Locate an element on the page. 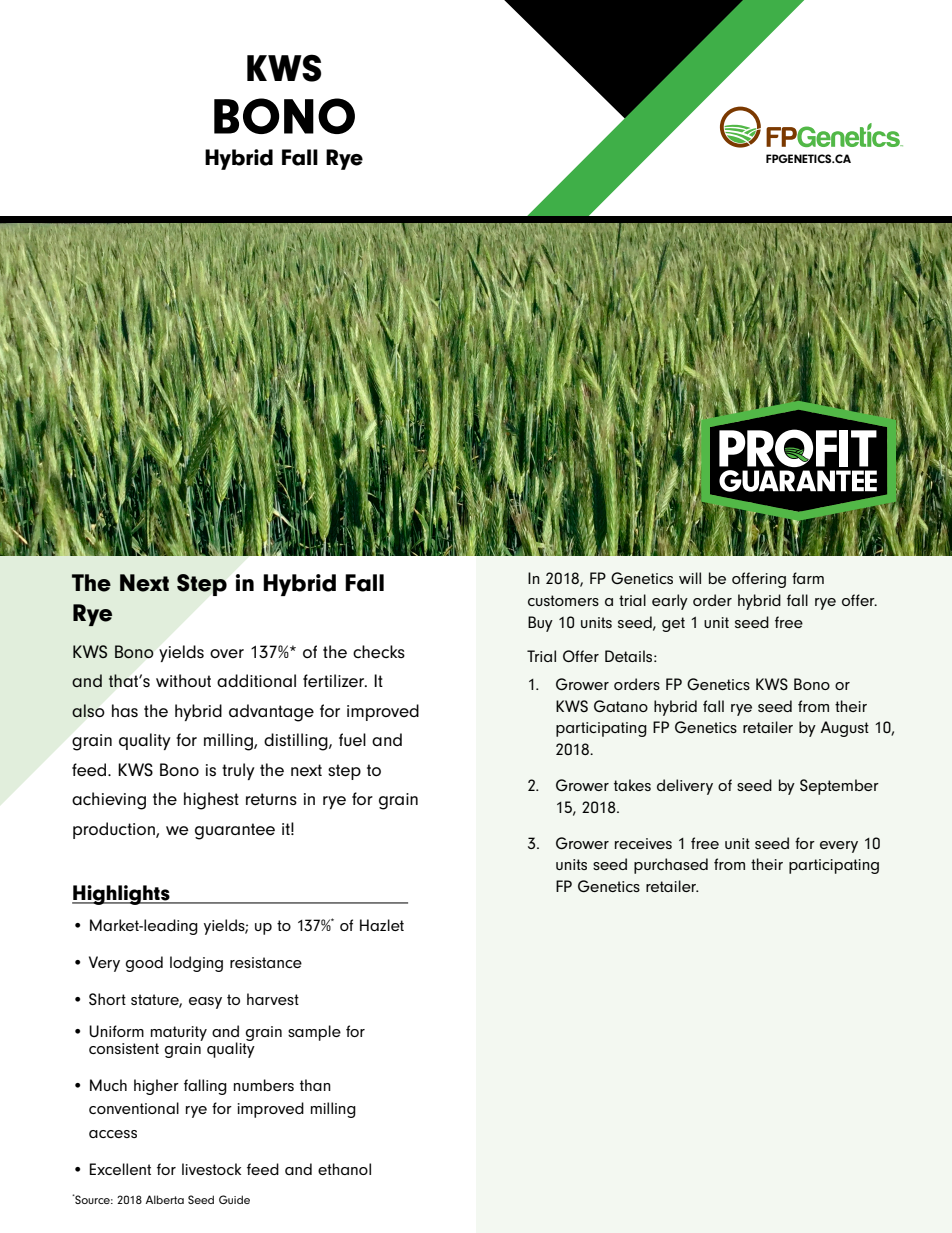  purchased is located at coordinates (671, 866).
